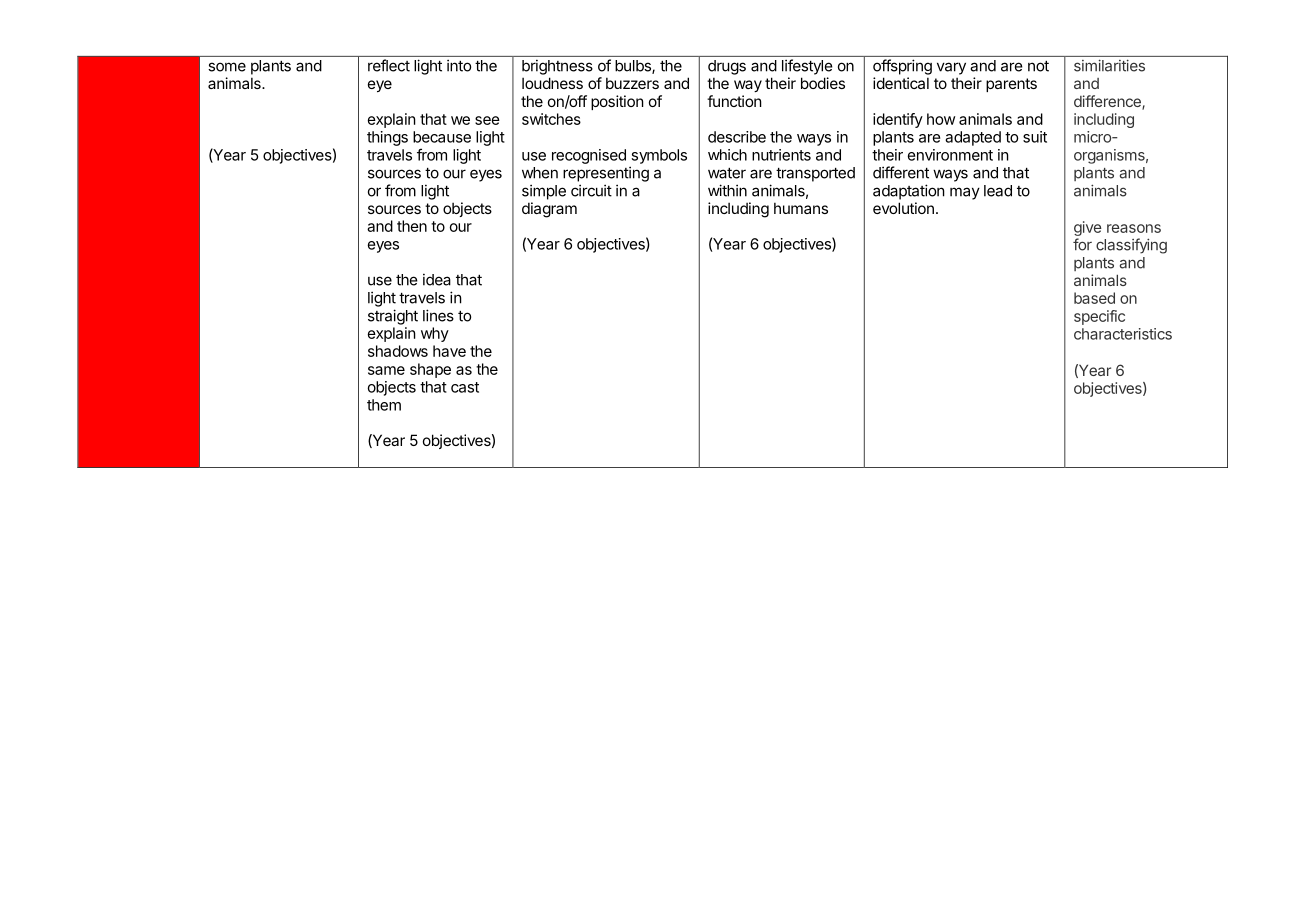 The image size is (1308, 924). What do you see at coordinates (549, 210) in the screenshot?
I see `diagram` at bounding box center [549, 210].
